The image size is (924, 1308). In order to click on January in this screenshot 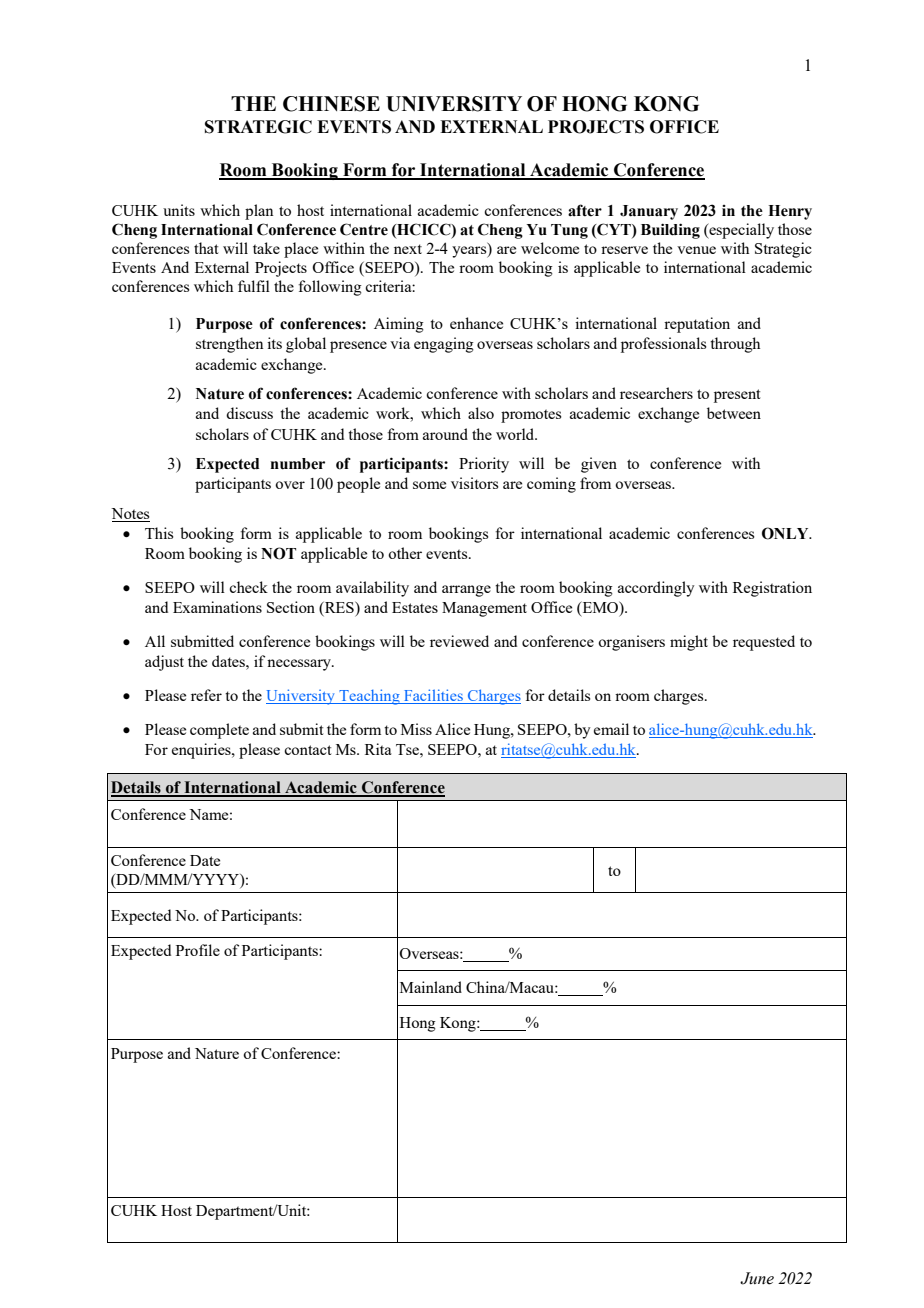, I will do `click(649, 212)`.
